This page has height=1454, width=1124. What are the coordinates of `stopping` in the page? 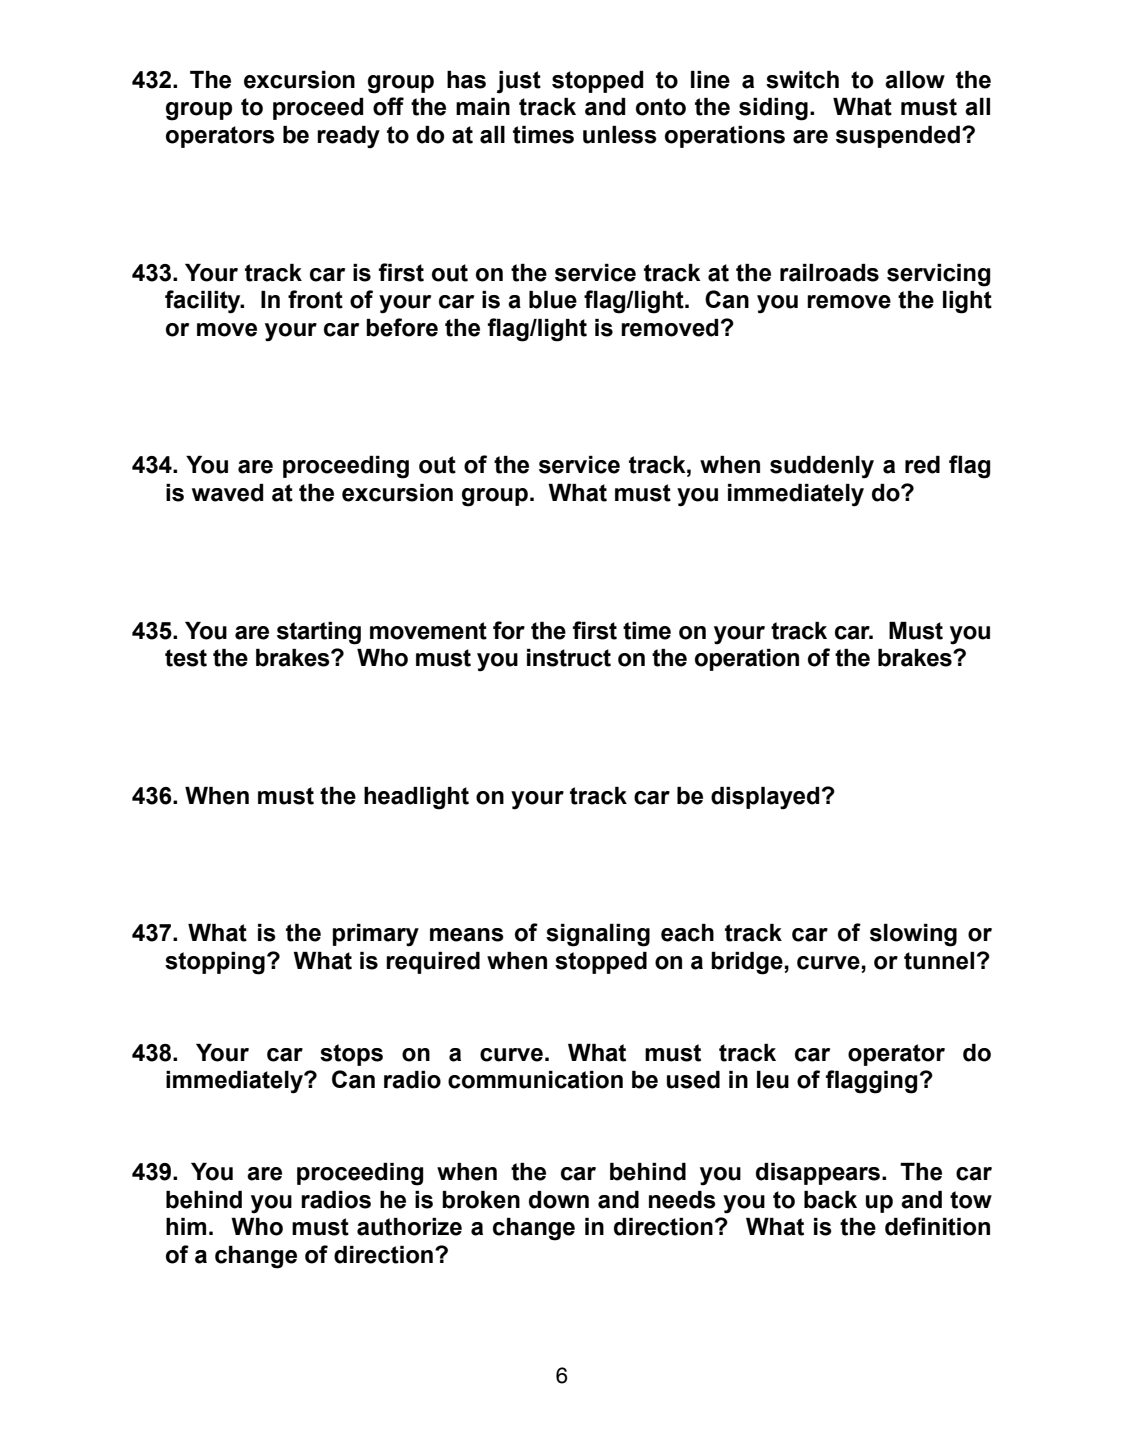 It's located at (215, 963).
